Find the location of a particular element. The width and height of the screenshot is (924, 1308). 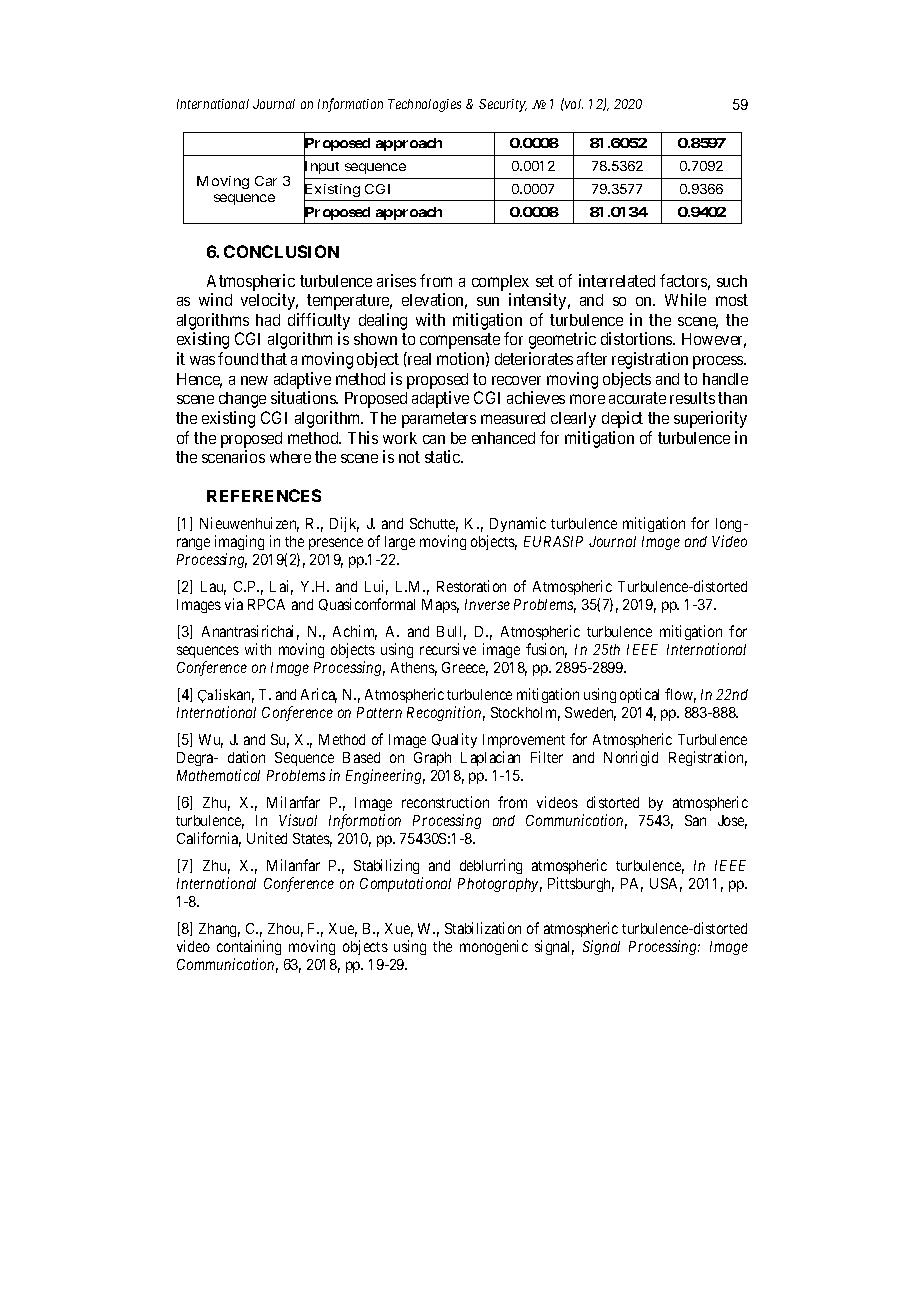

Security is located at coordinates (503, 105).
